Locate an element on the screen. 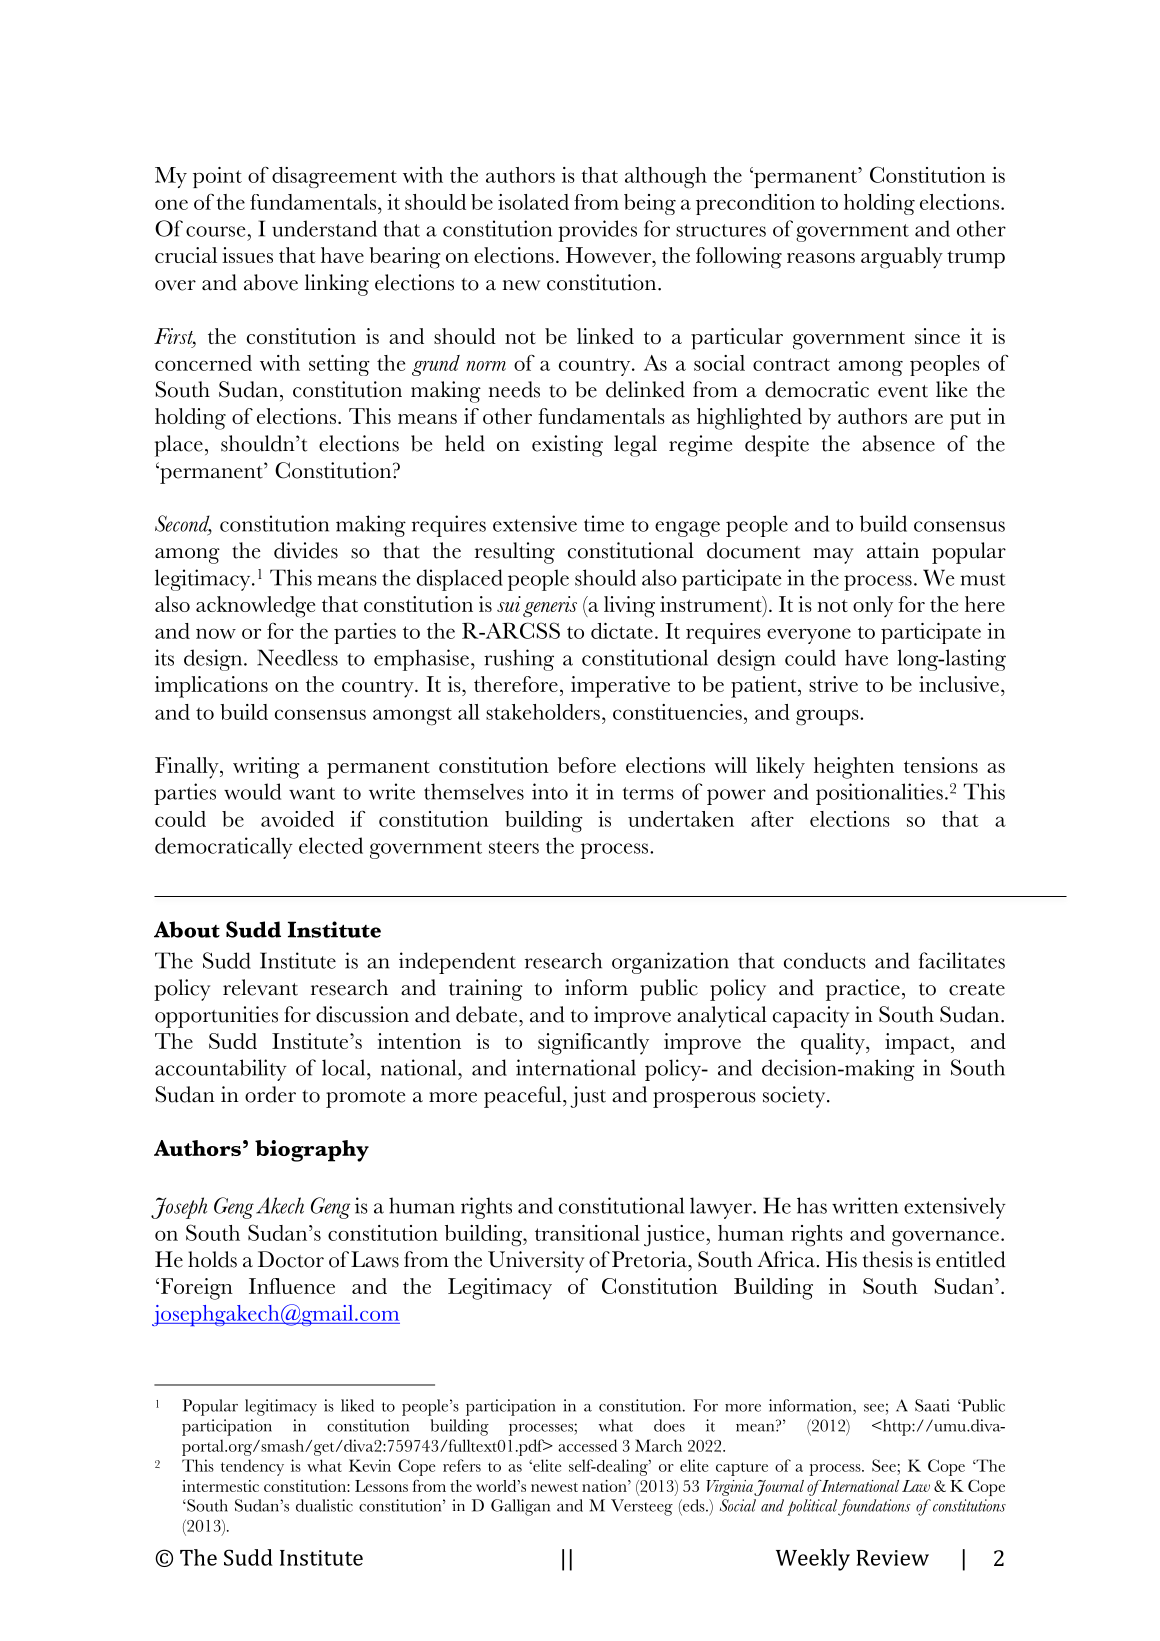  arguably is located at coordinates (902, 258).
